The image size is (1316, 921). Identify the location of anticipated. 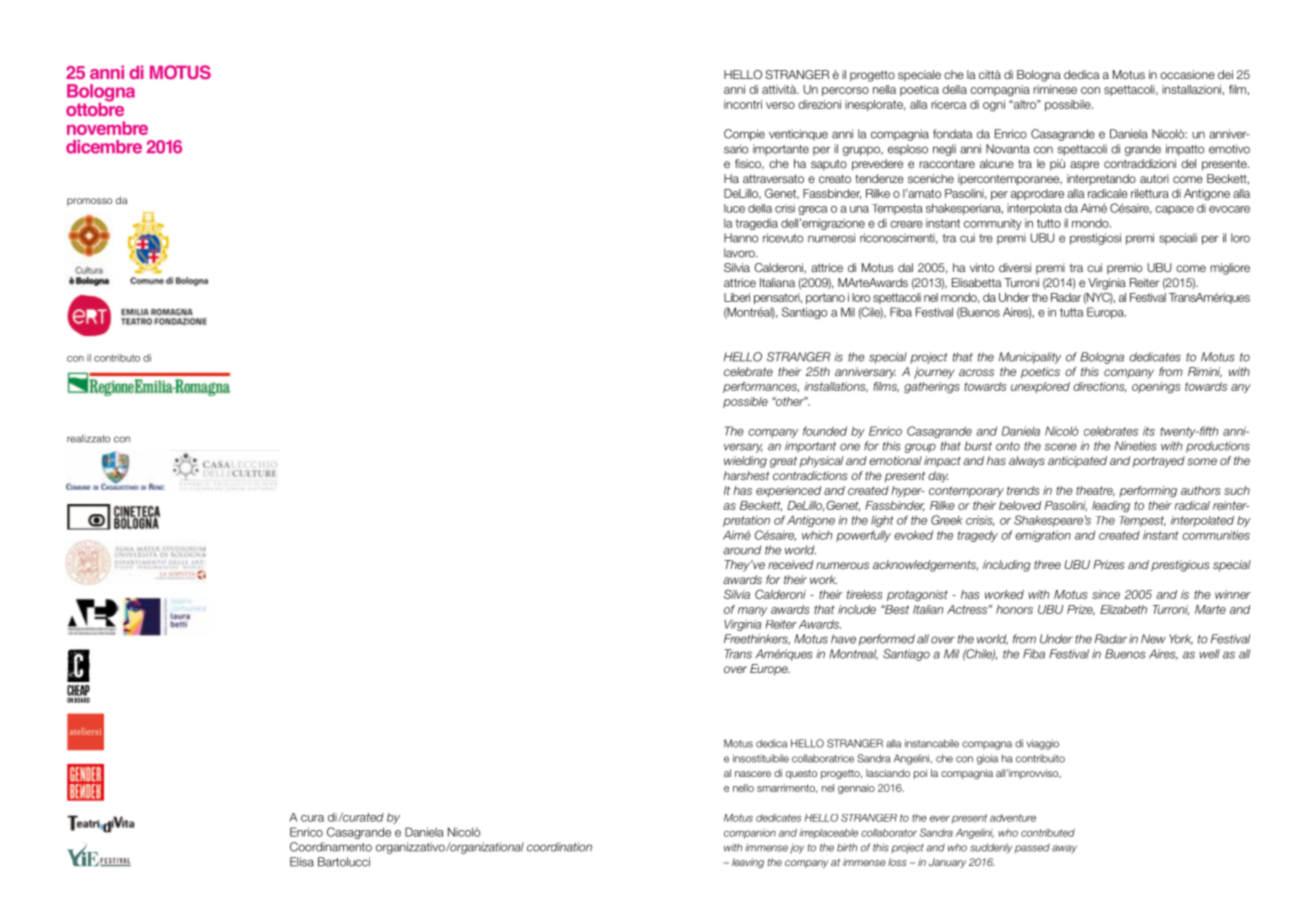
(1077, 461).
